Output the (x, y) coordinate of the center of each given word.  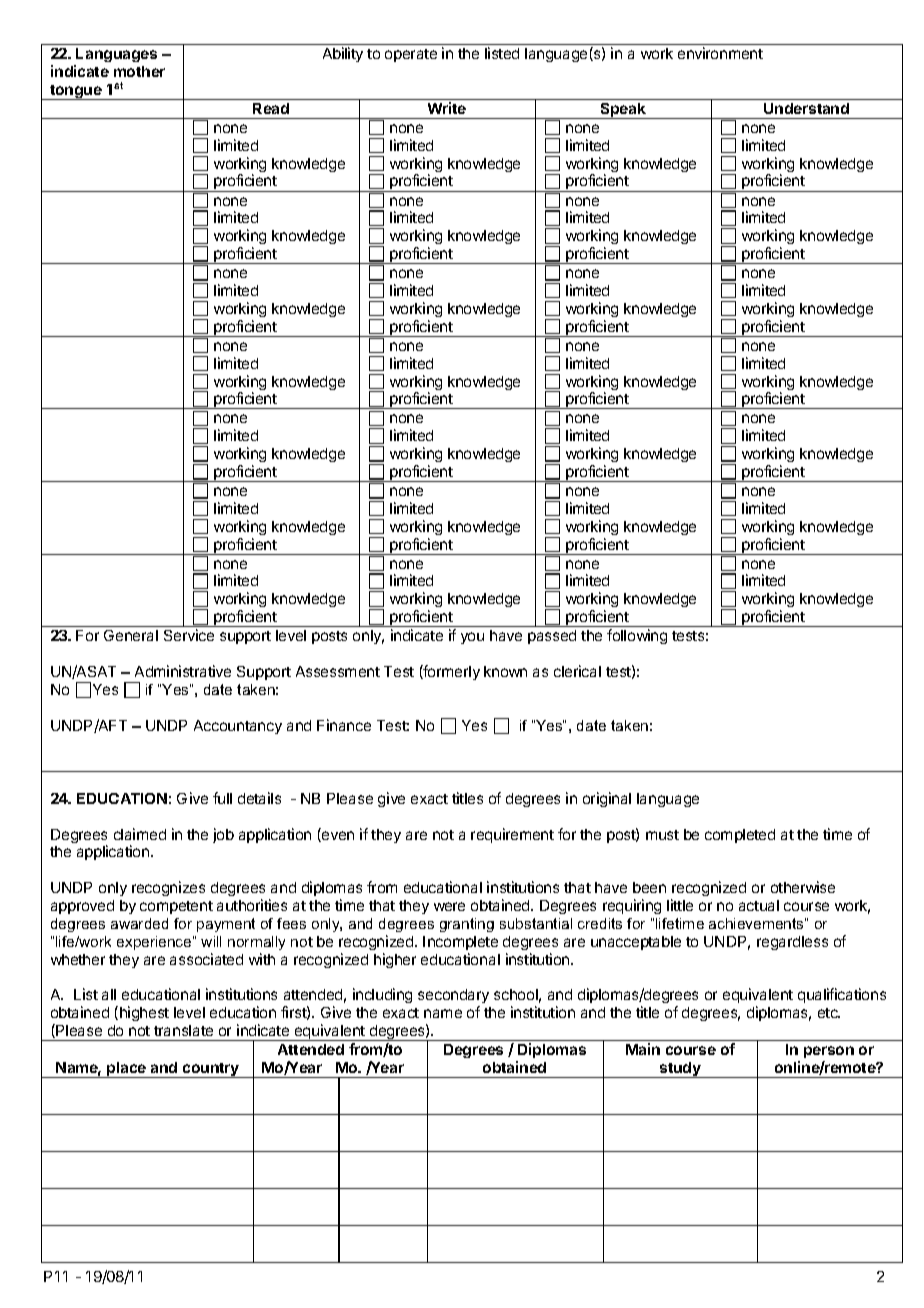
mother (139, 71)
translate (183, 1030)
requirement (512, 835)
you (472, 638)
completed (740, 836)
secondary (453, 998)
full (222, 798)
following (637, 636)
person (829, 1052)
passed (552, 637)
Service (189, 635)
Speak (623, 111)
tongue (76, 92)
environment (720, 53)
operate (411, 55)
